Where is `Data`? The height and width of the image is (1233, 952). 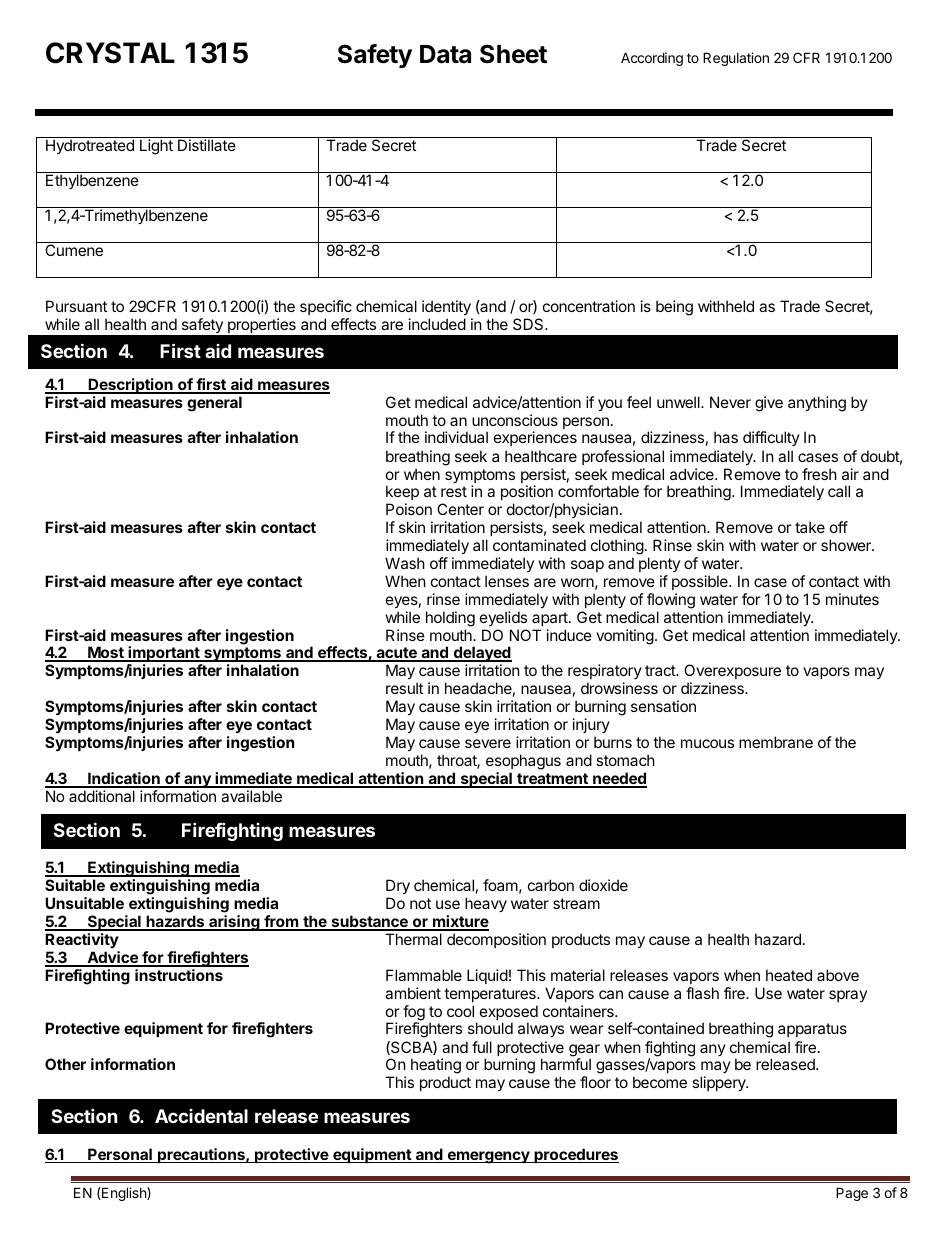 Data is located at coordinates (445, 54).
